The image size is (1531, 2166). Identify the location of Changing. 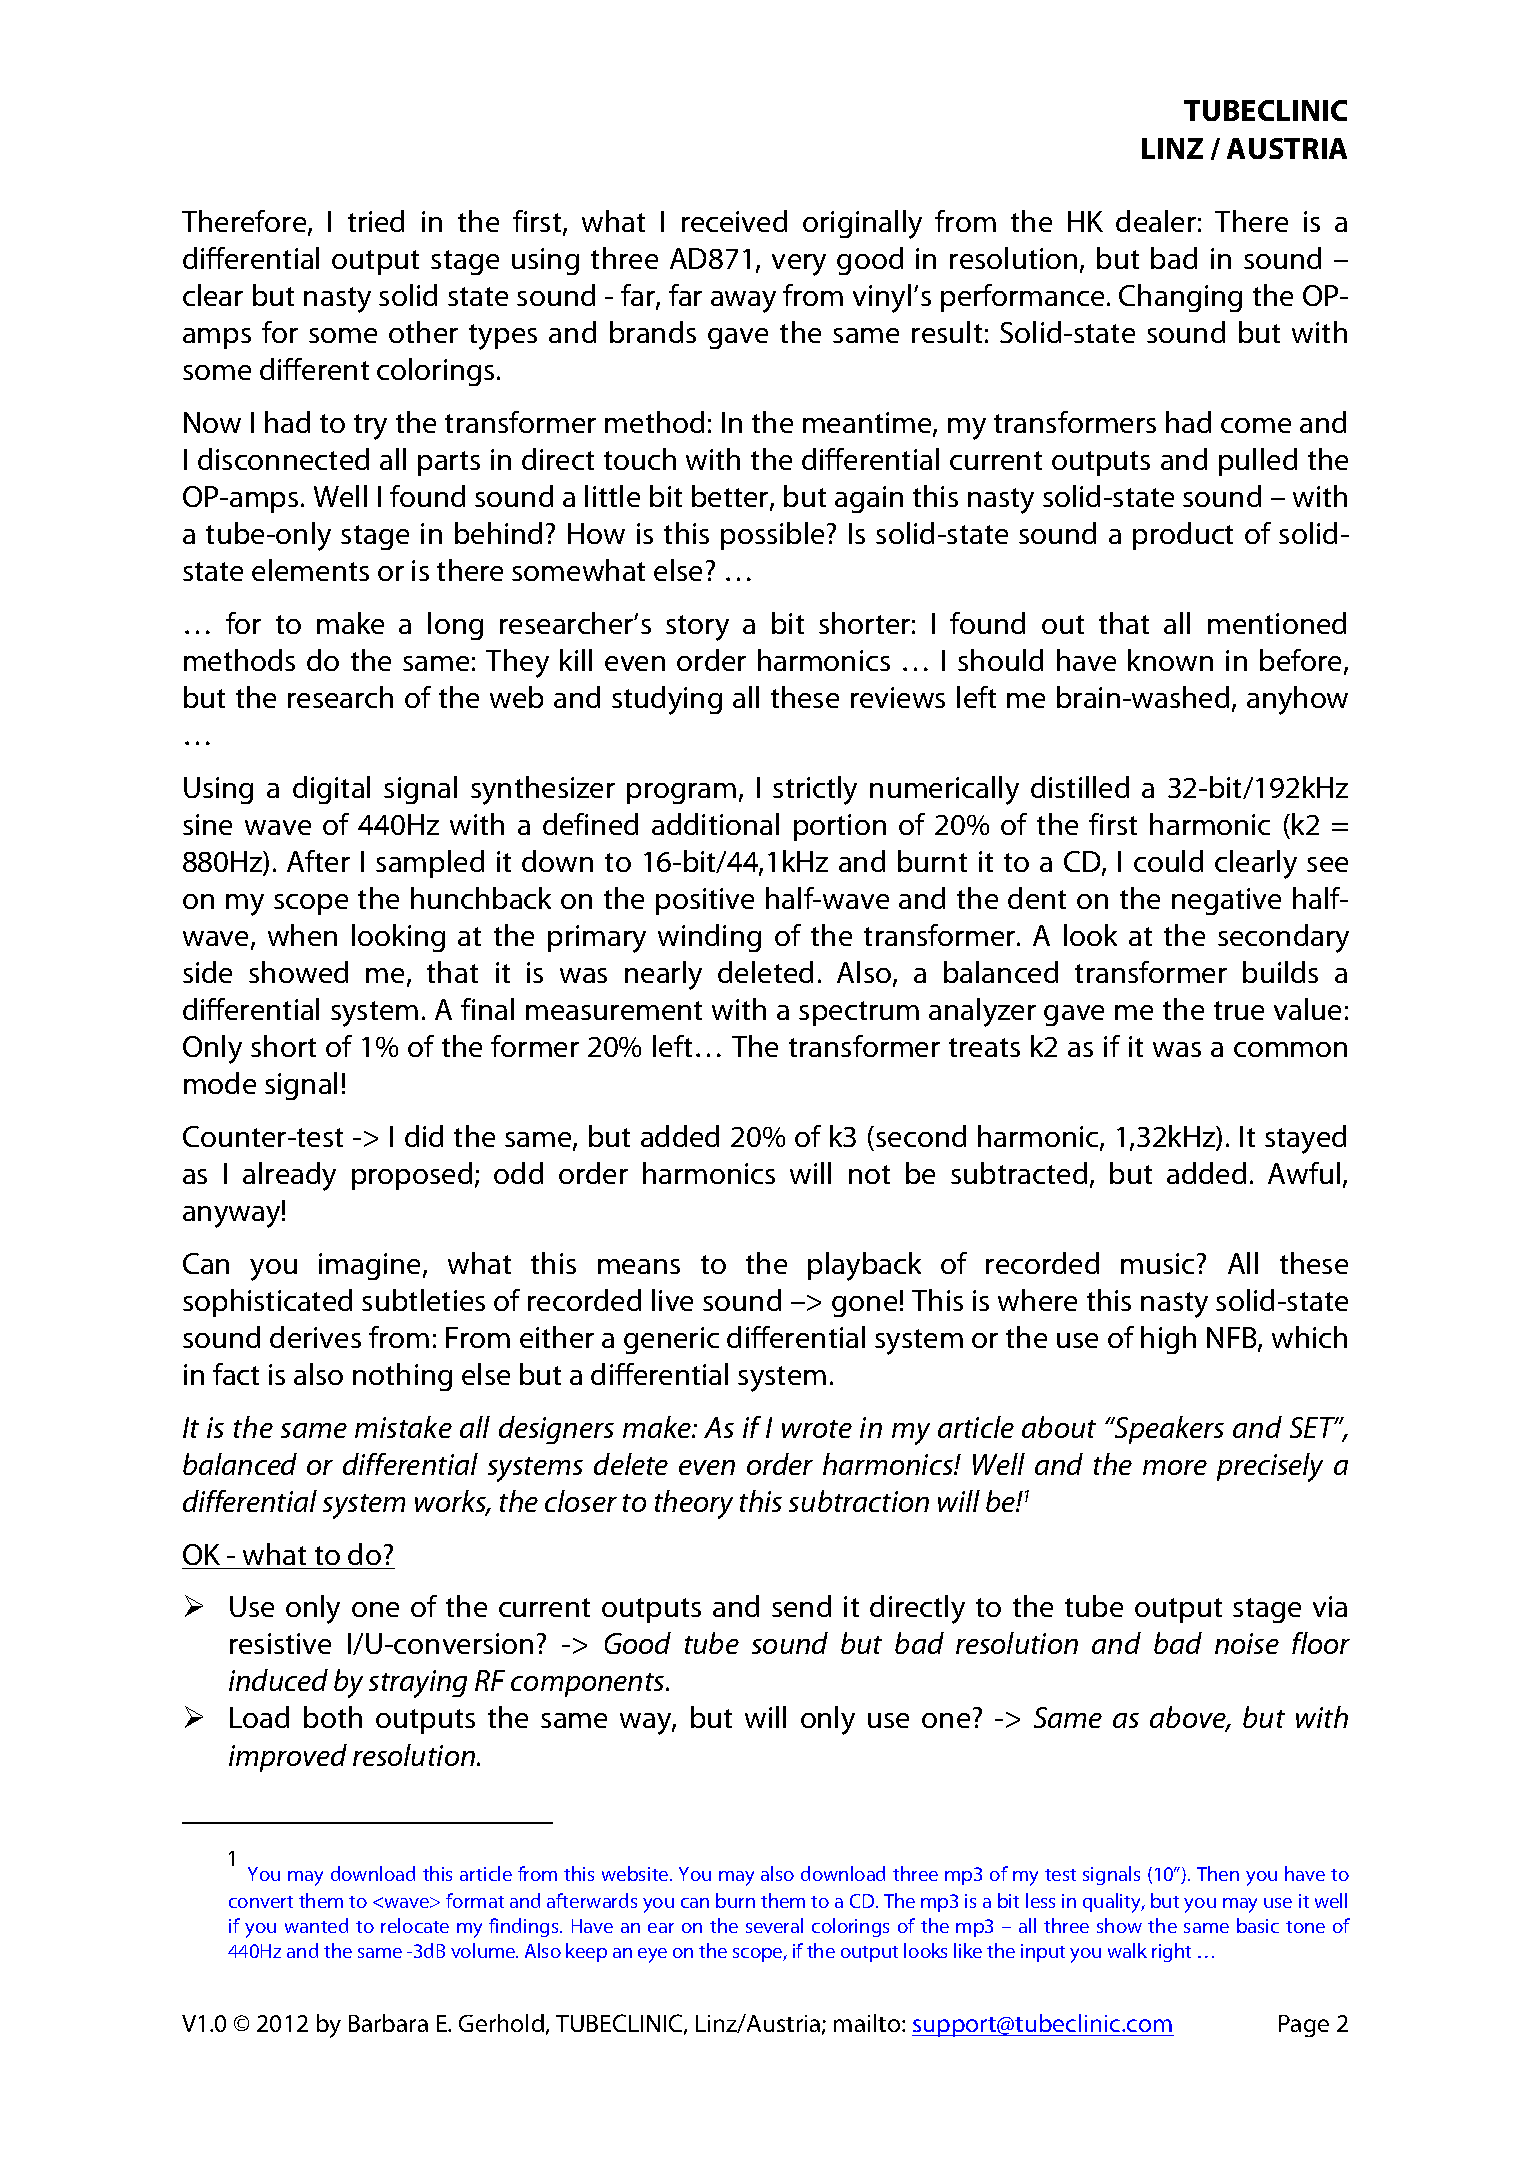
(1180, 298).
